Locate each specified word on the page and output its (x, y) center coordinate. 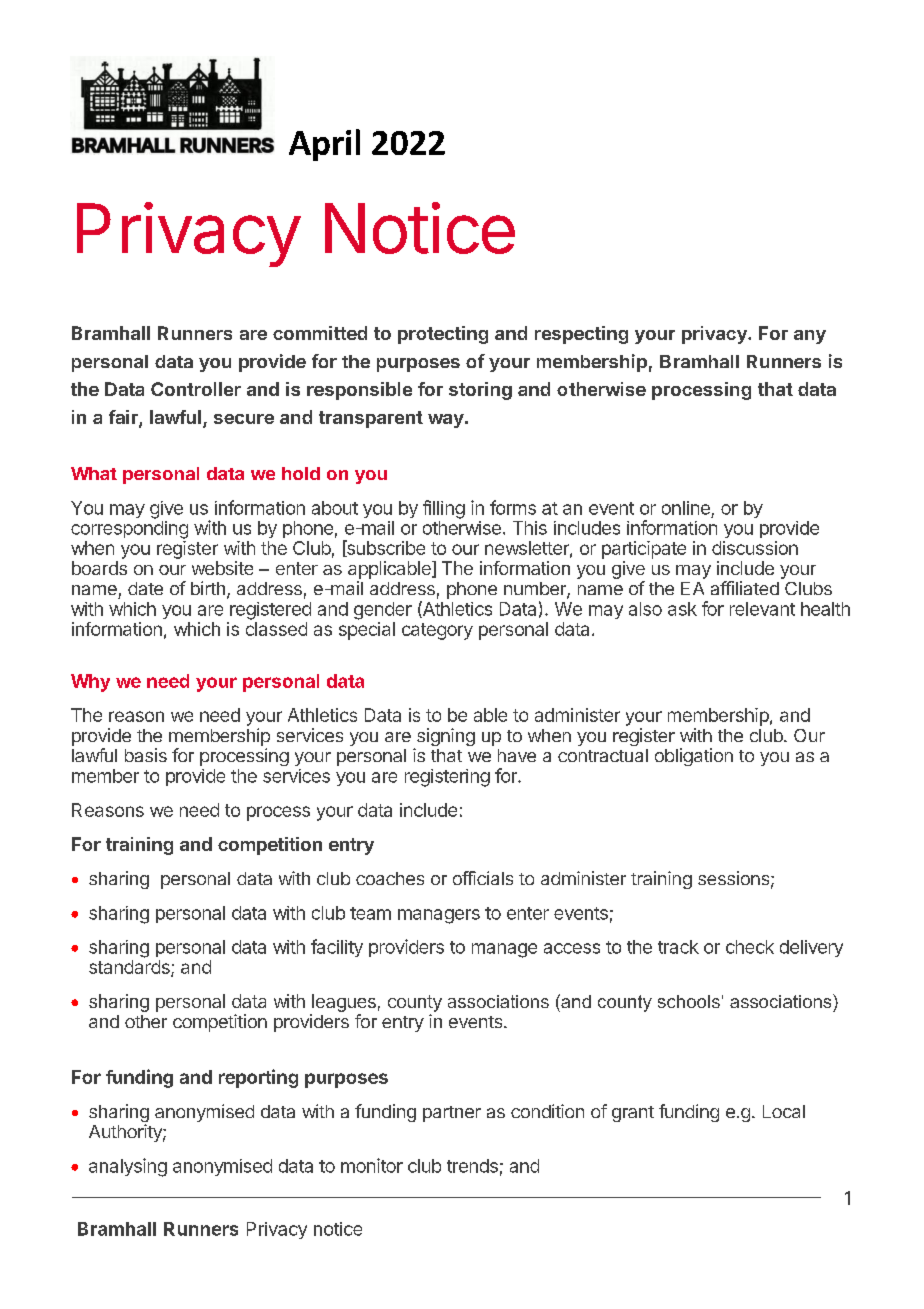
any (810, 337)
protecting (443, 335)
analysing (128, 1167)
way (446, 421)
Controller (196, 389)
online (686, 508)
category (437, 631)
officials (483, 878)
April (324, 145)
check (750, 947)
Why (90, 683)
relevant (762, 609)
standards (130, 968)
